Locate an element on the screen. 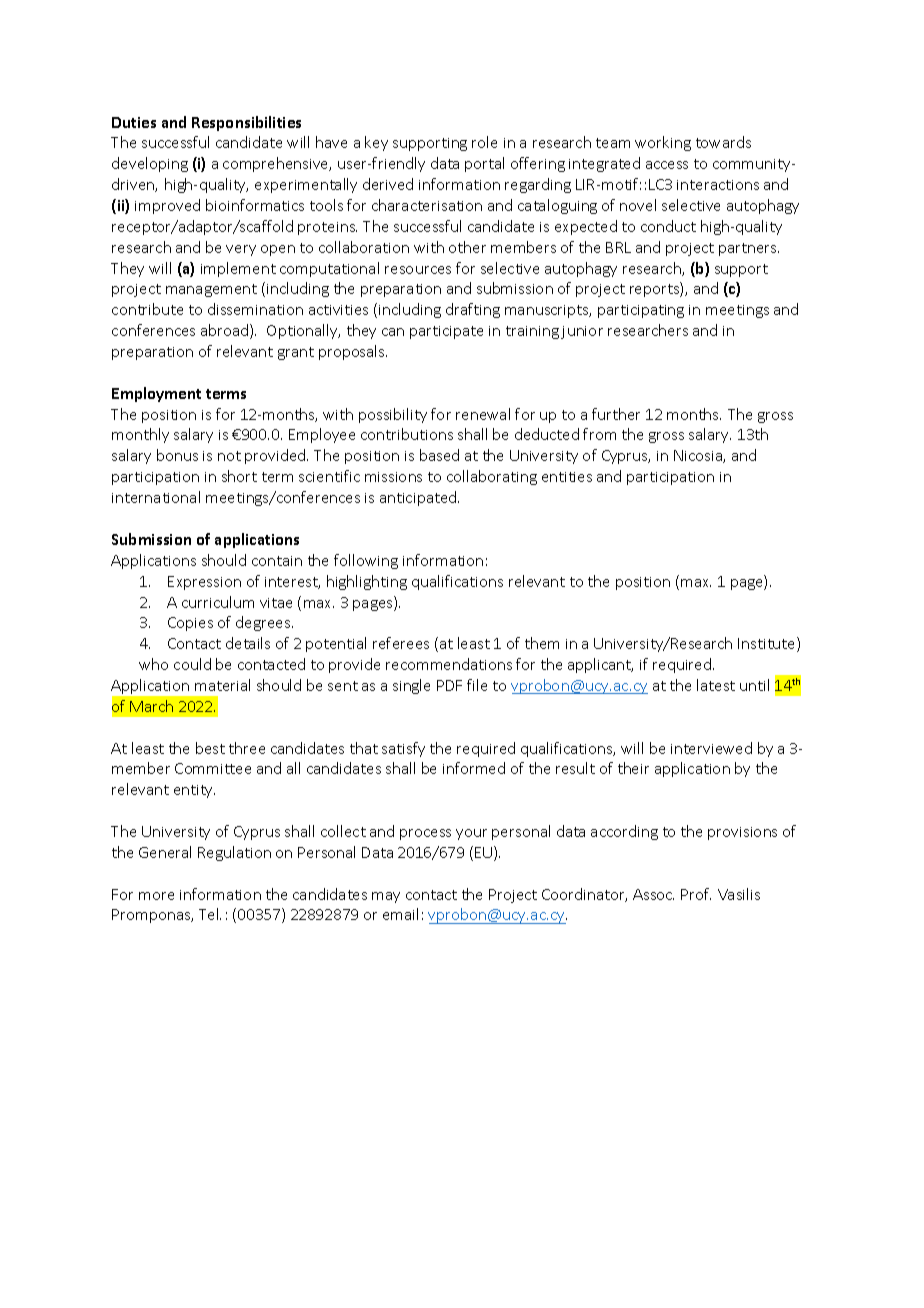 The width and height of the screenshot is (924, 1308). Employment is located at coordinates (156, 394).
